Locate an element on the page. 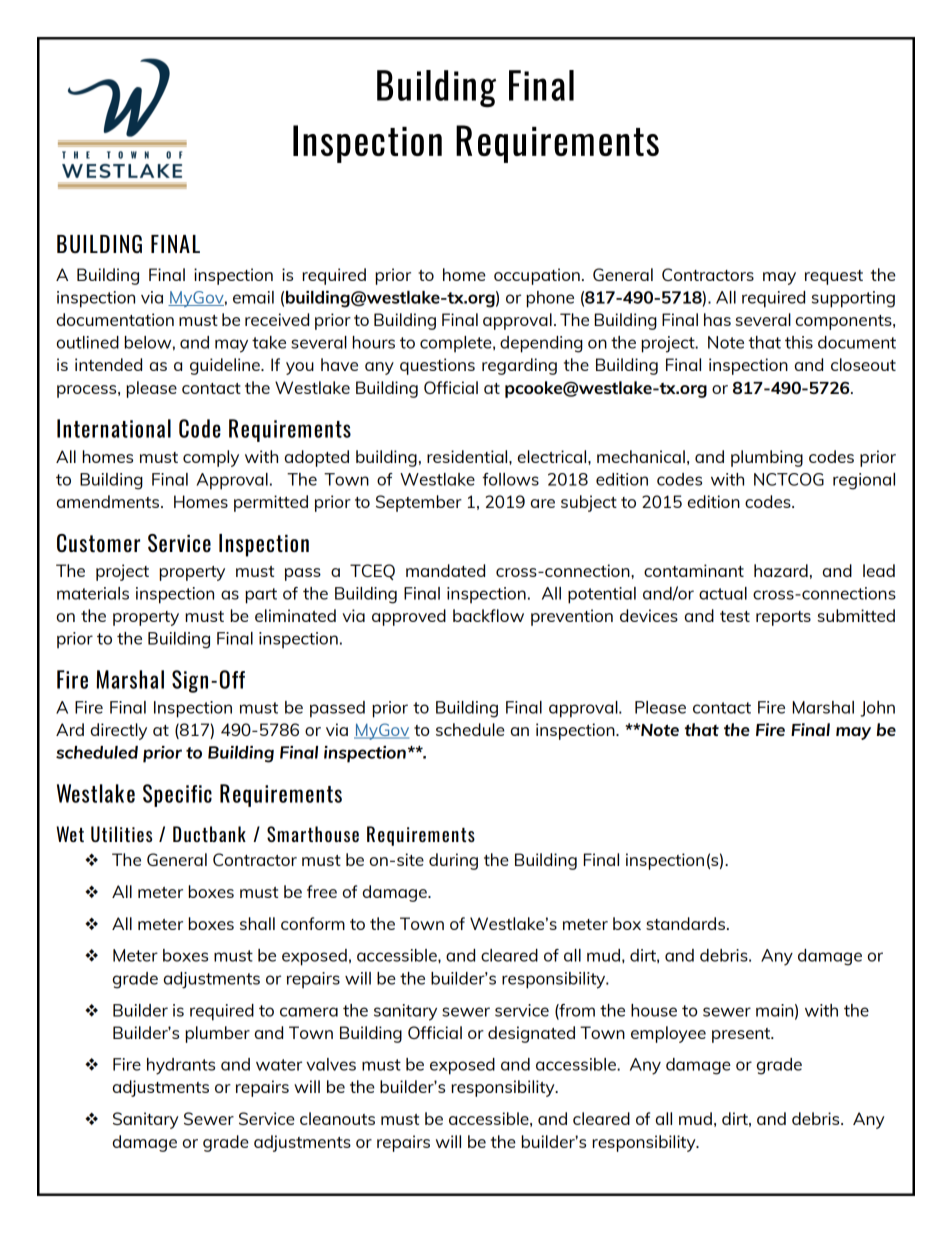 The height and width of the image is (1233, 952). Customer is located at coordinates (98, 543).
